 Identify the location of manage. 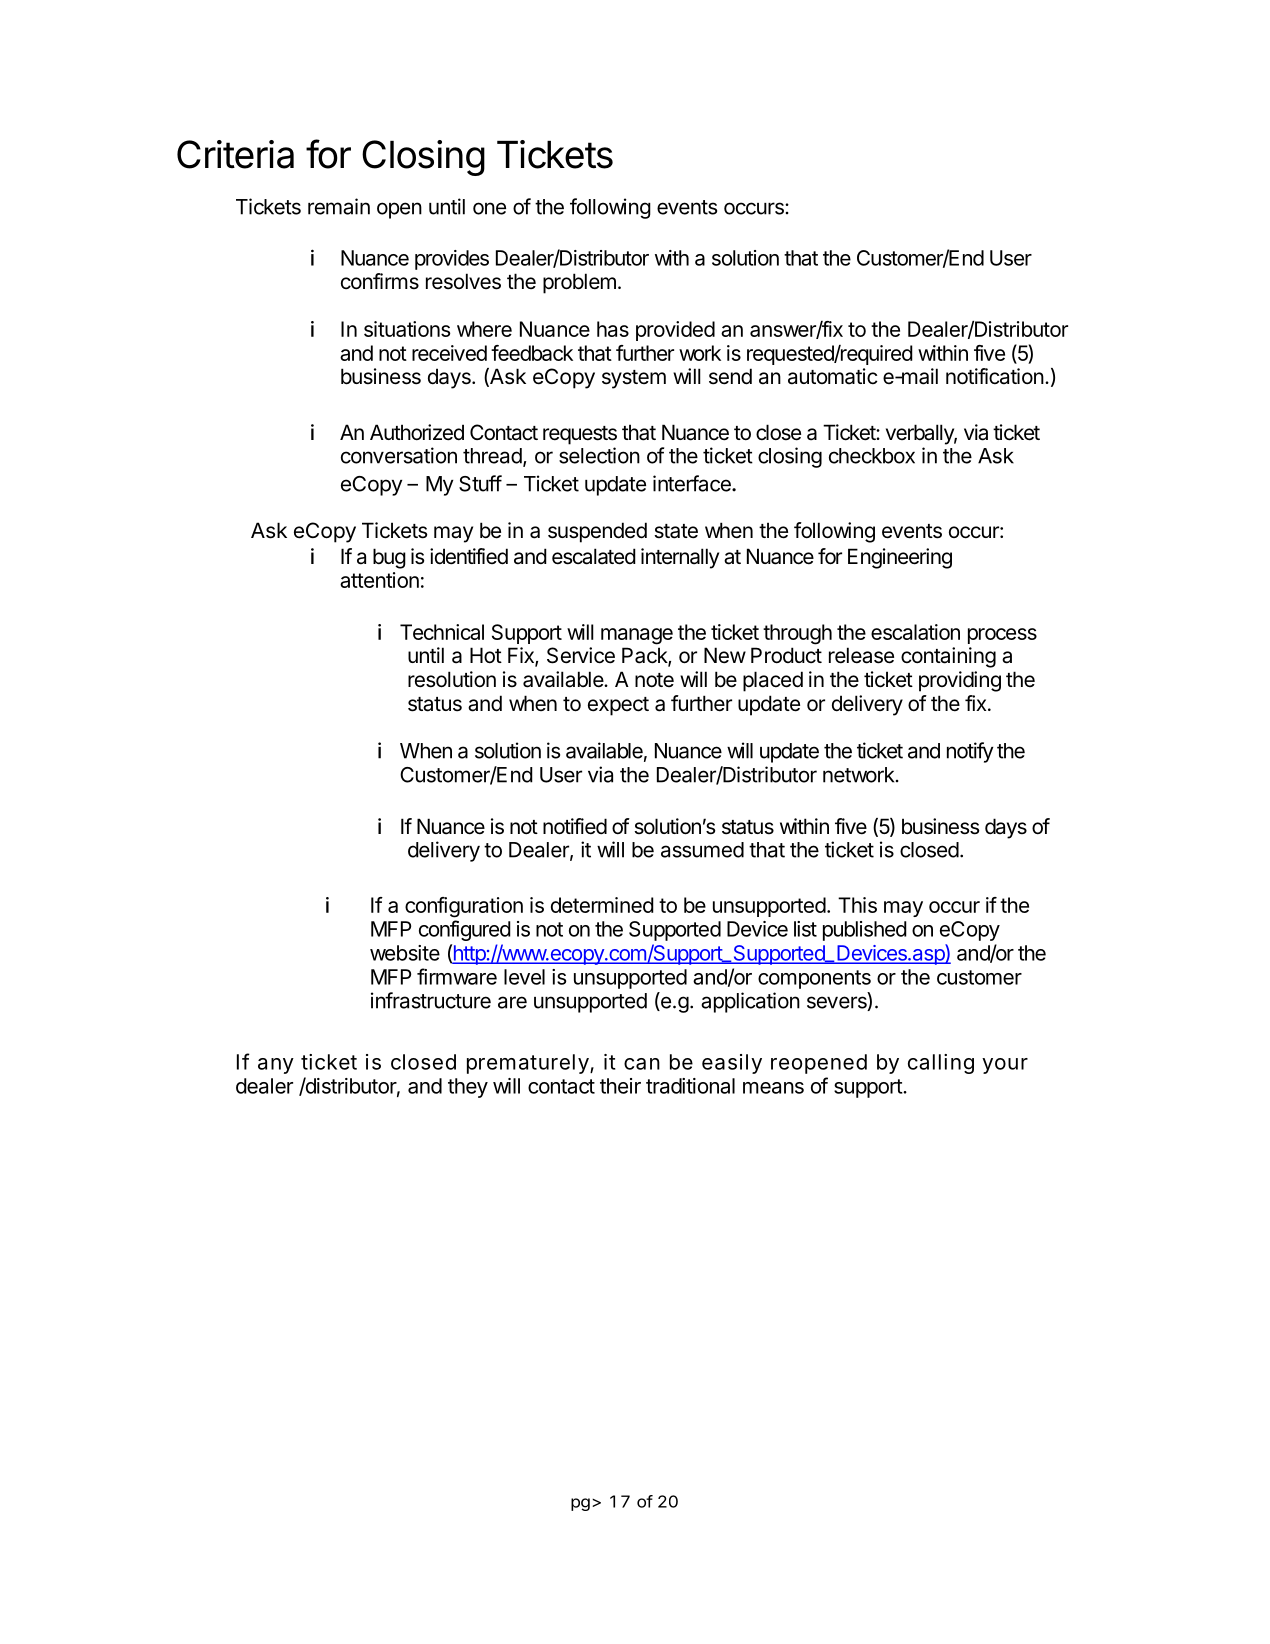
(637, 636).
